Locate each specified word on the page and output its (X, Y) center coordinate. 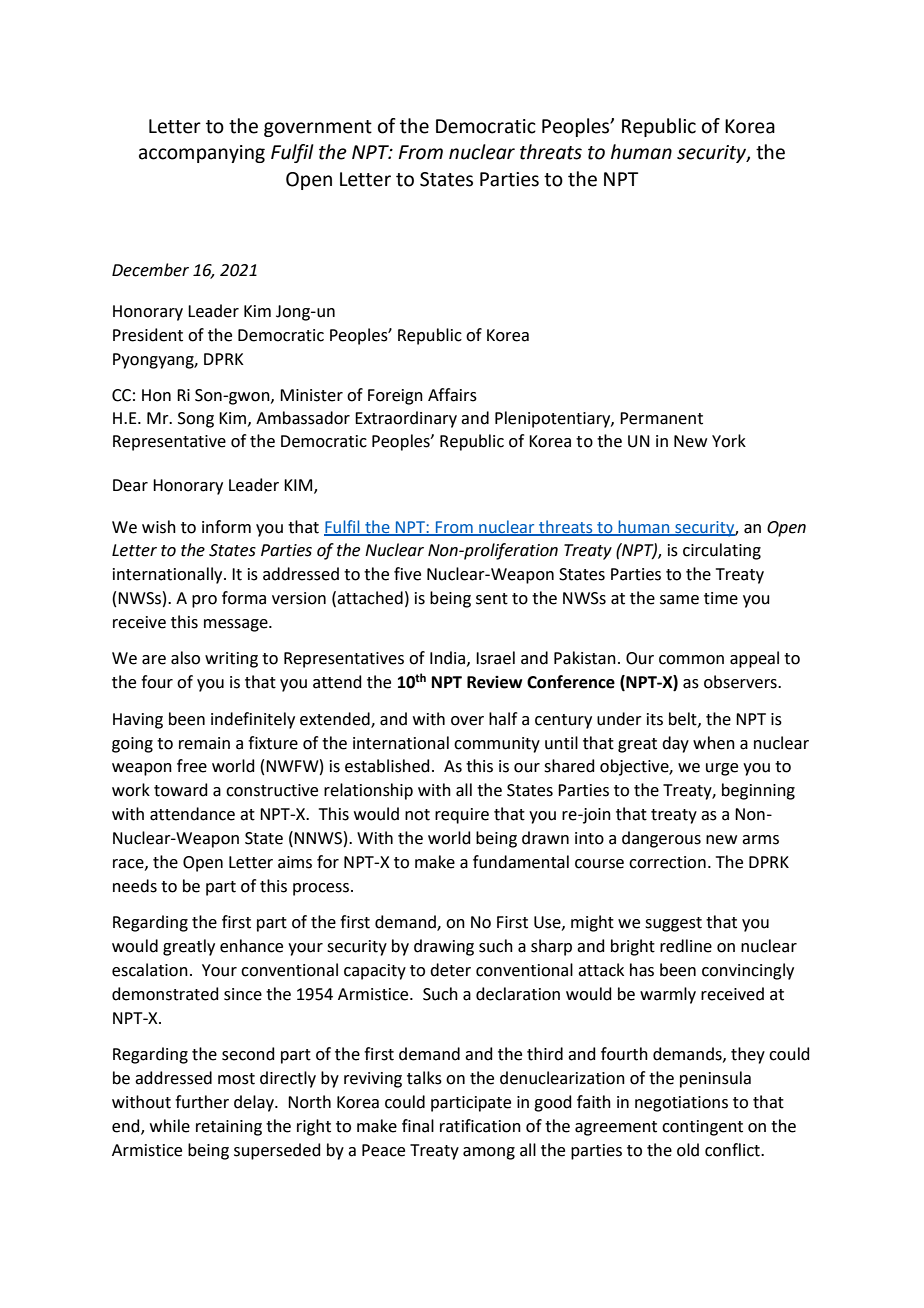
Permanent (661, 418)
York (729, 441)
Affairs (452, 395)
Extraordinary (406, 419)
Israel (495, 658)
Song (196, 420)
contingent (702, 1128)
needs (135, 886)
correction (667, 862)
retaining (229, 1128)
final (418, 1126)
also (185, 658)
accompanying (202, 154)
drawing (444, 947)
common (691, 660)
